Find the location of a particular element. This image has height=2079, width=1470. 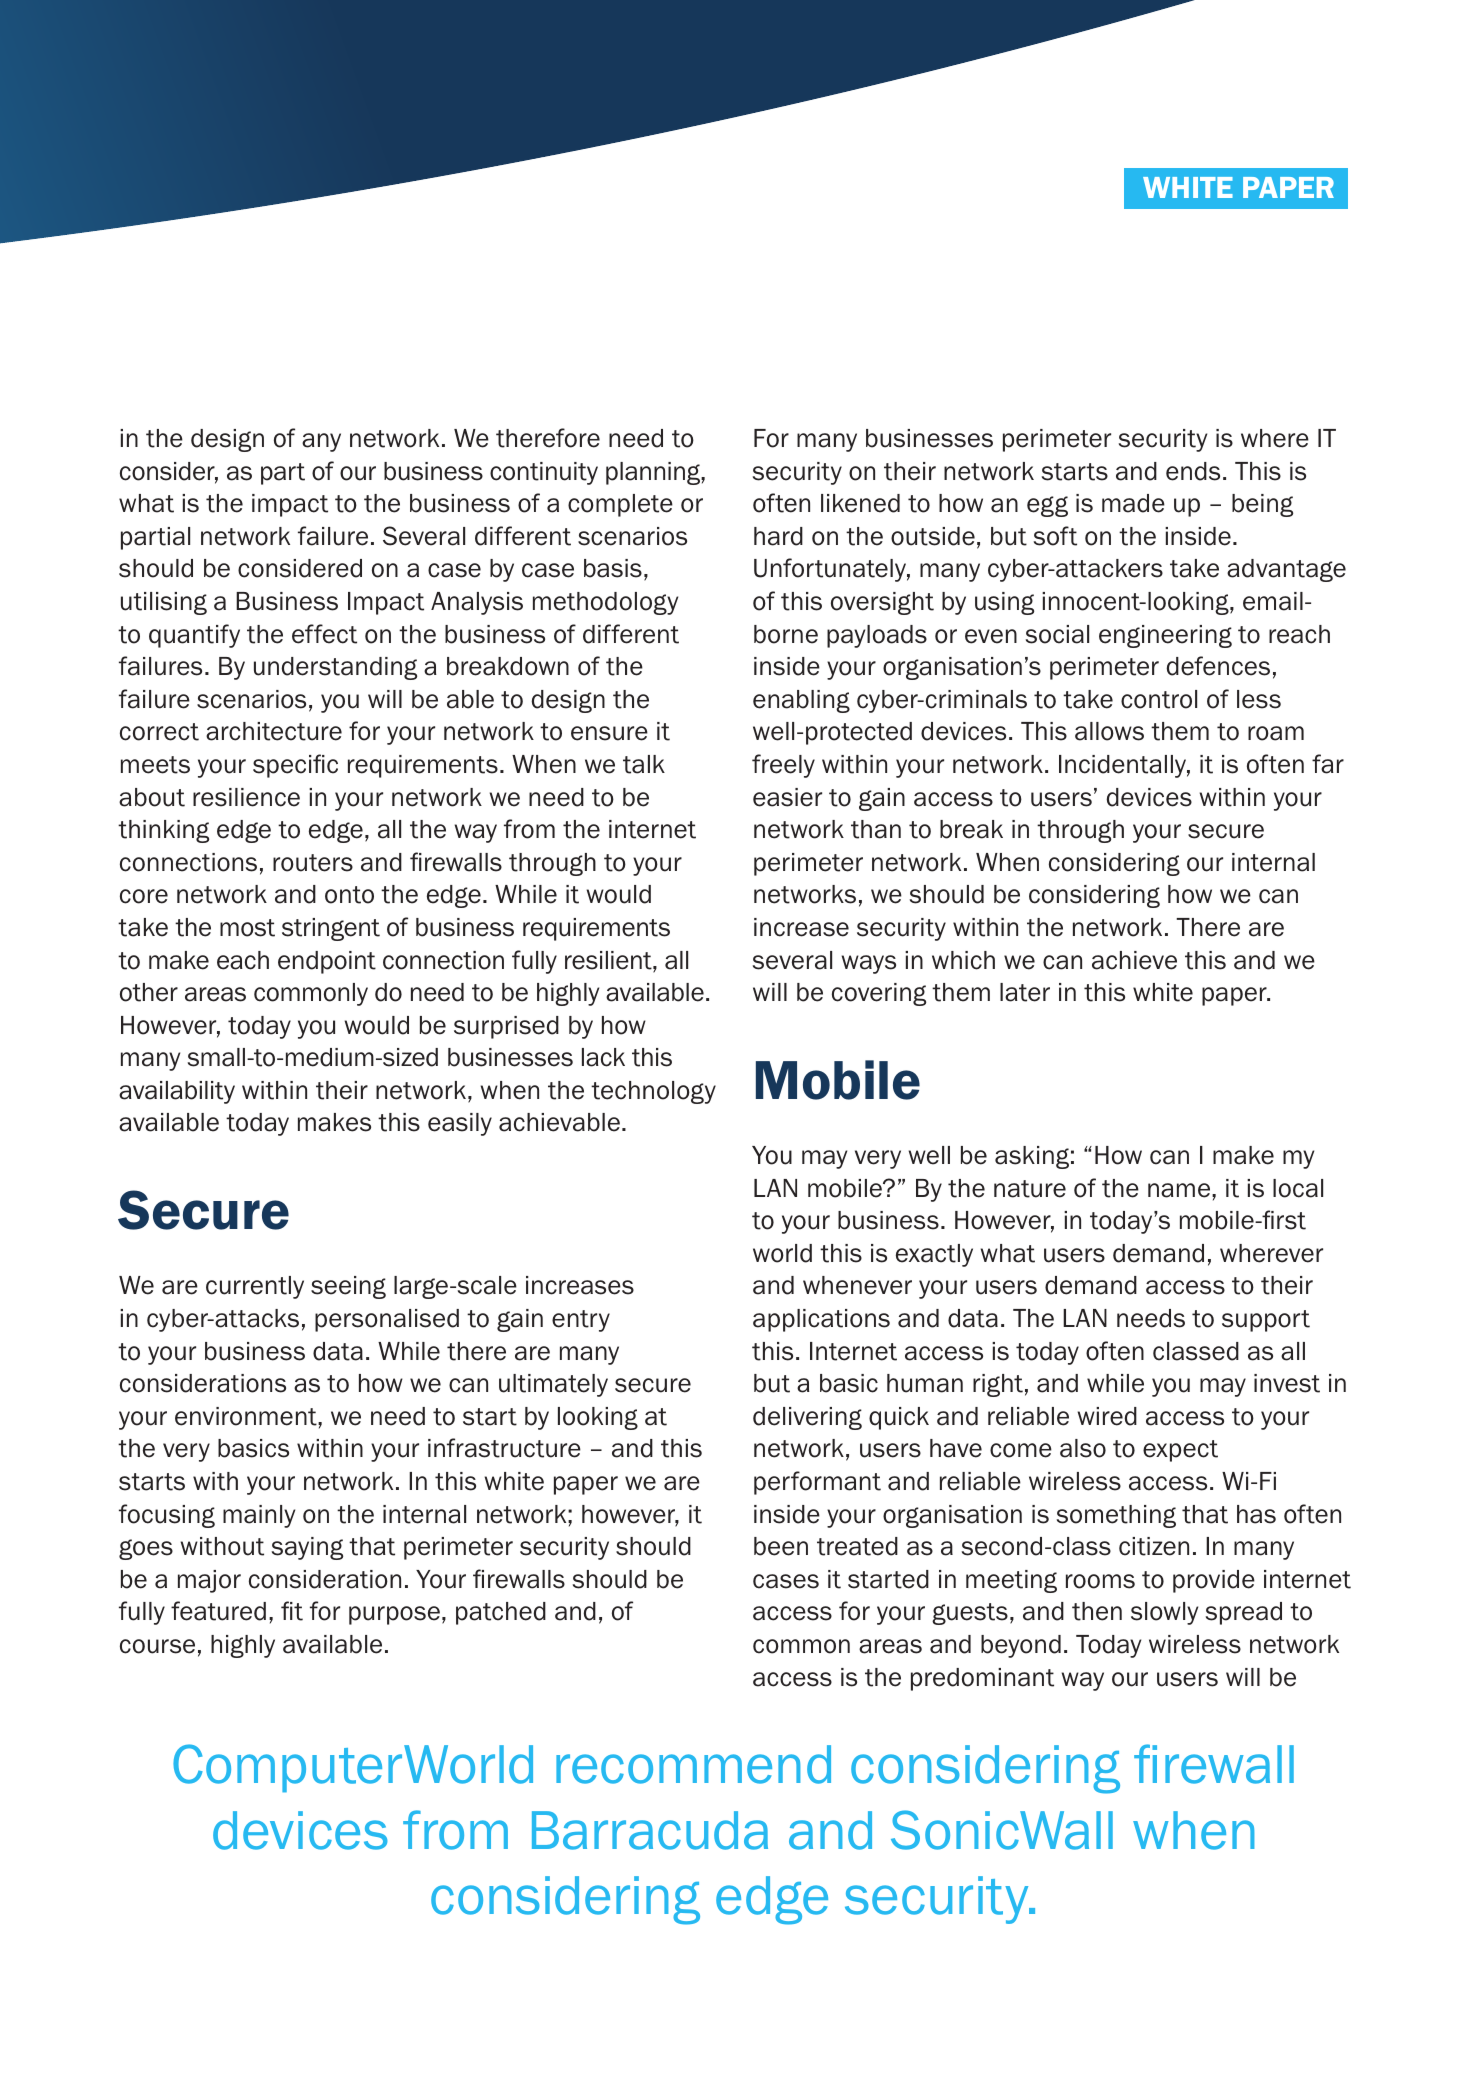

recommend is located at coordinates (693, 1764).
